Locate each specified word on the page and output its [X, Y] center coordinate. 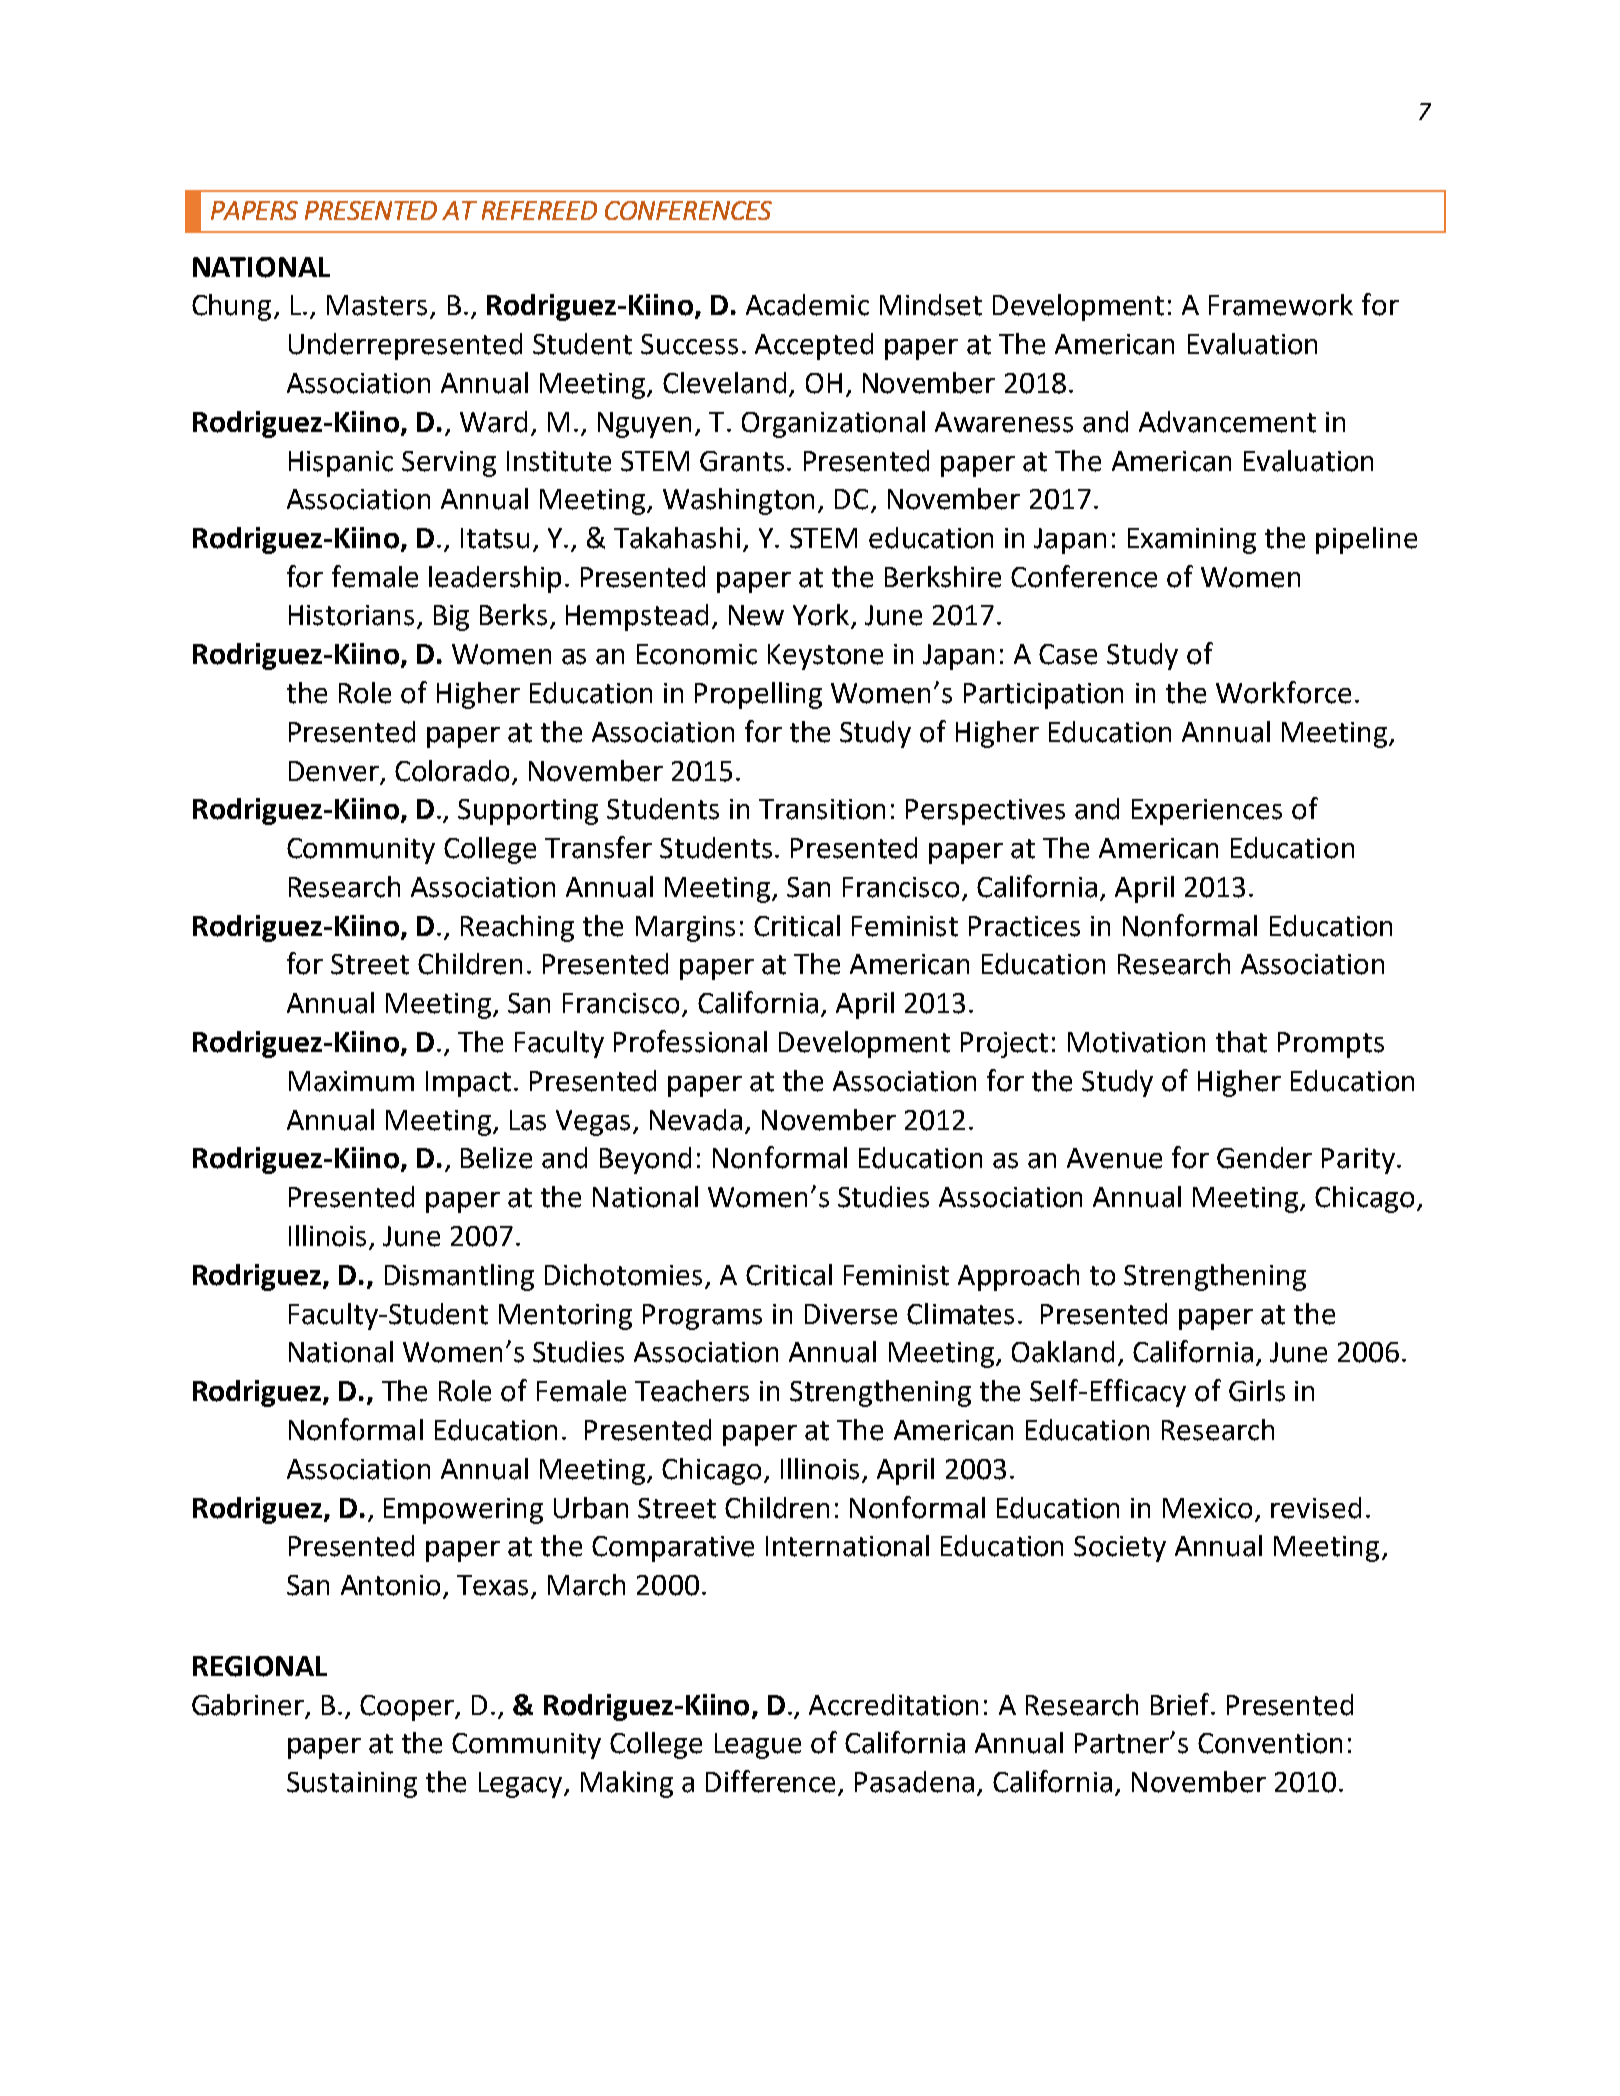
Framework [1281, 305]
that [1241, 1042]
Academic [807, 305]
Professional [690, 1041]
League [758, 1746]
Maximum [351, 1081]
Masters [377, 305]
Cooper [408, 1708]
